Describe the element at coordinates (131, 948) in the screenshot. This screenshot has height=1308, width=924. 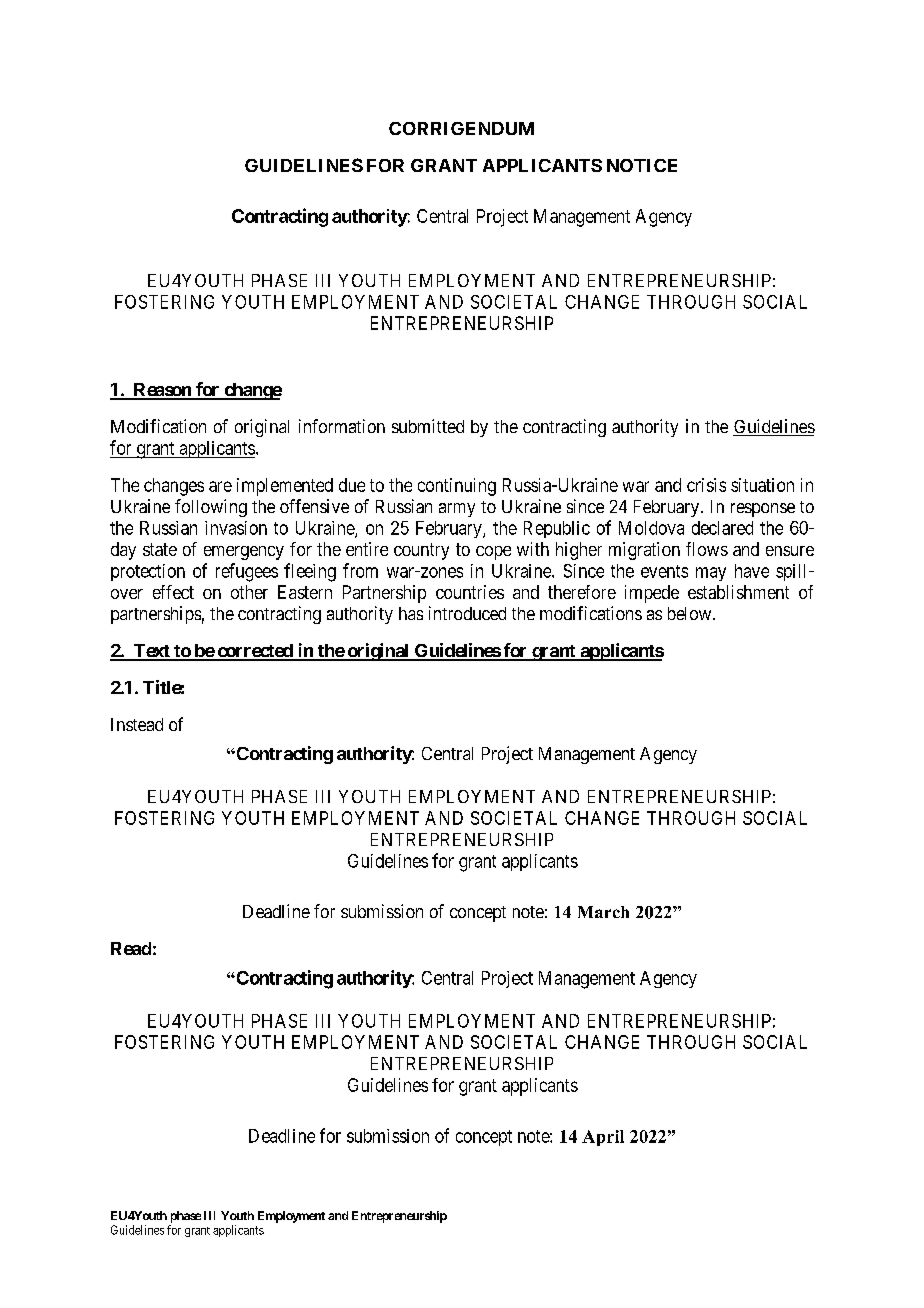
I see `Read` at that location.
